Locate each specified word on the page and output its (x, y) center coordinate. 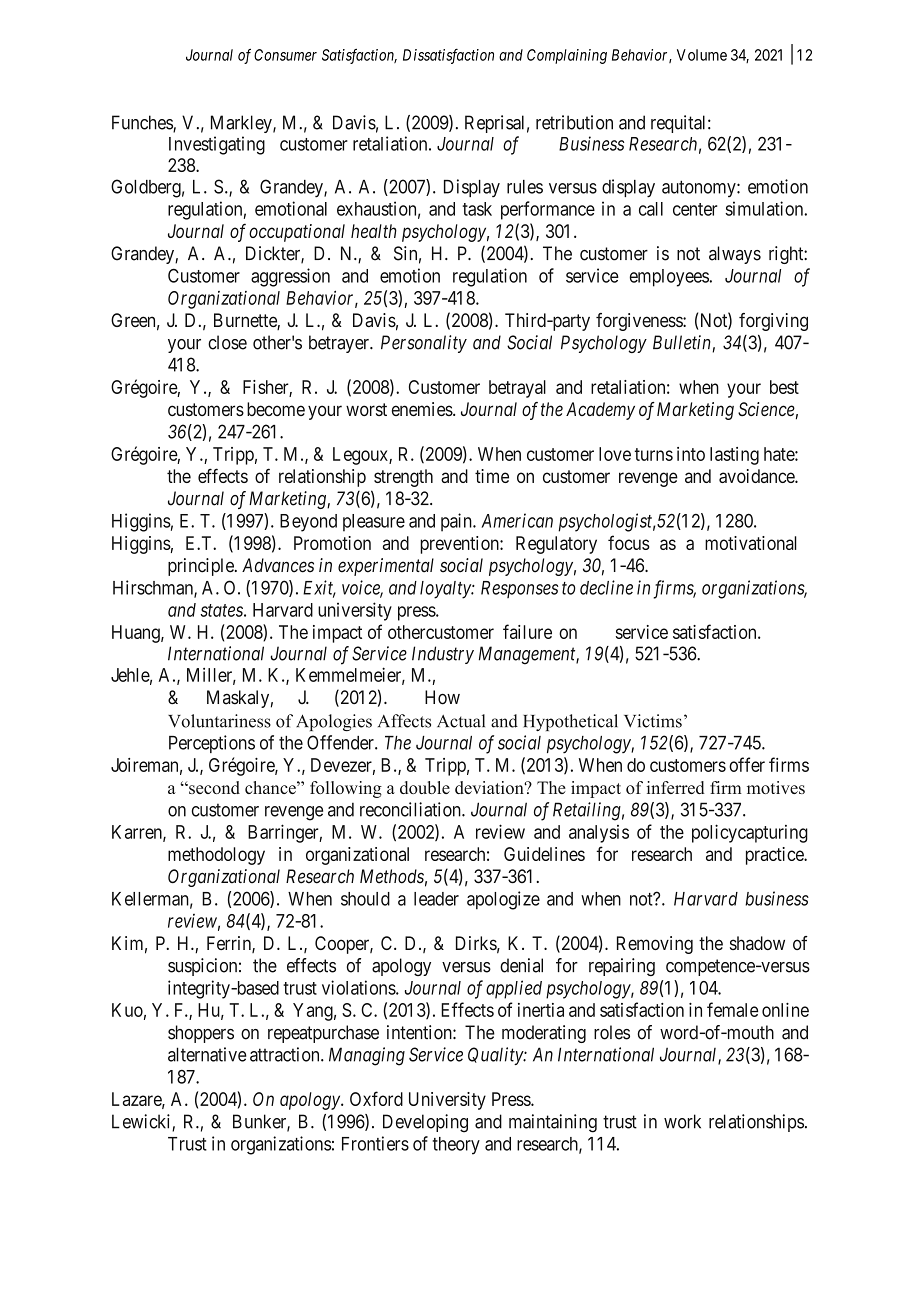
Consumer (285, 55)
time (492, 476)
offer (747, 764)
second (213, 787)
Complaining (567, 56)
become (276, 409)
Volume (702, 55)
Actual (461, 721)
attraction (286, 1054)
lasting (734, 456)
